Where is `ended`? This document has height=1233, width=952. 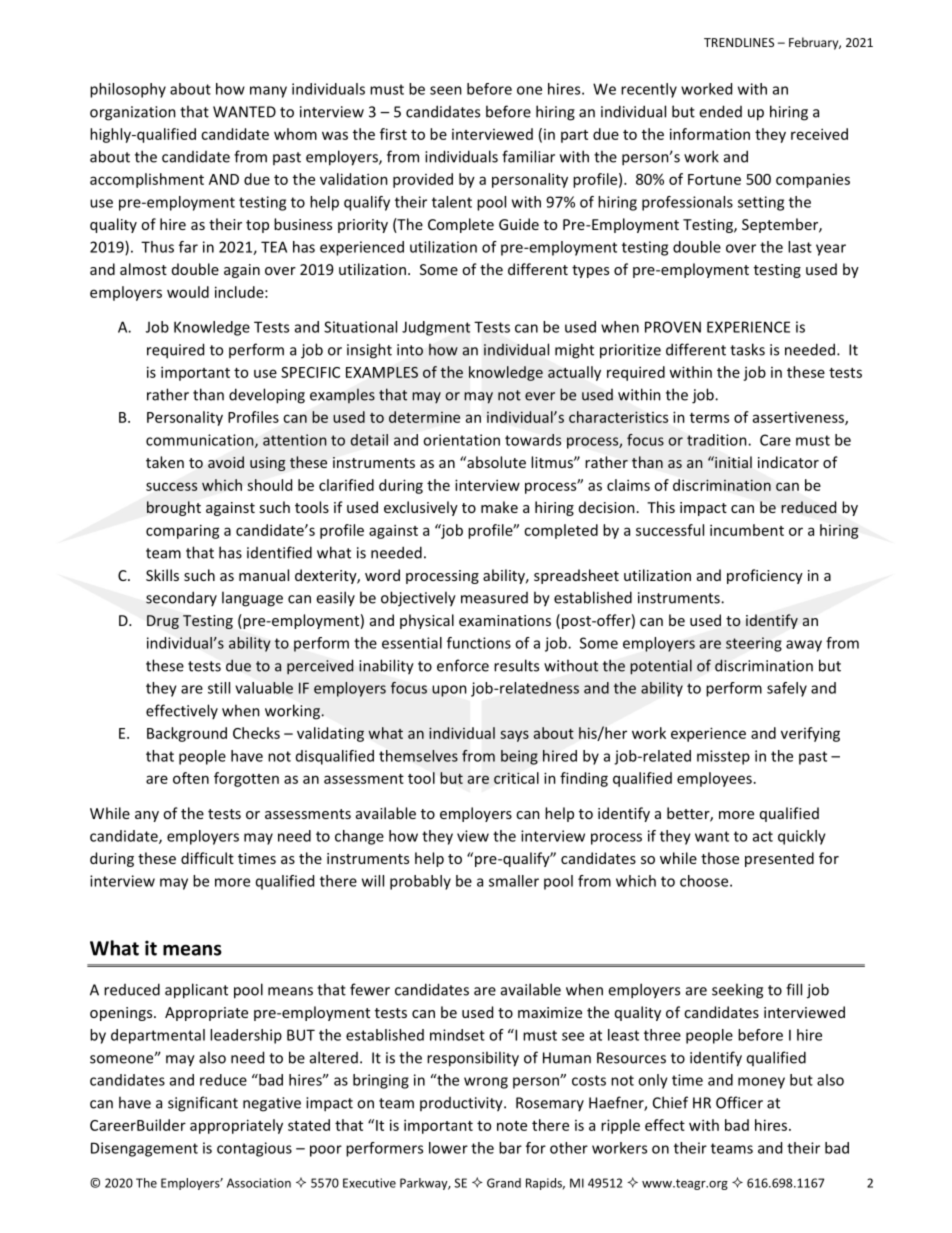
ended is located at coordinates (720, 111).
